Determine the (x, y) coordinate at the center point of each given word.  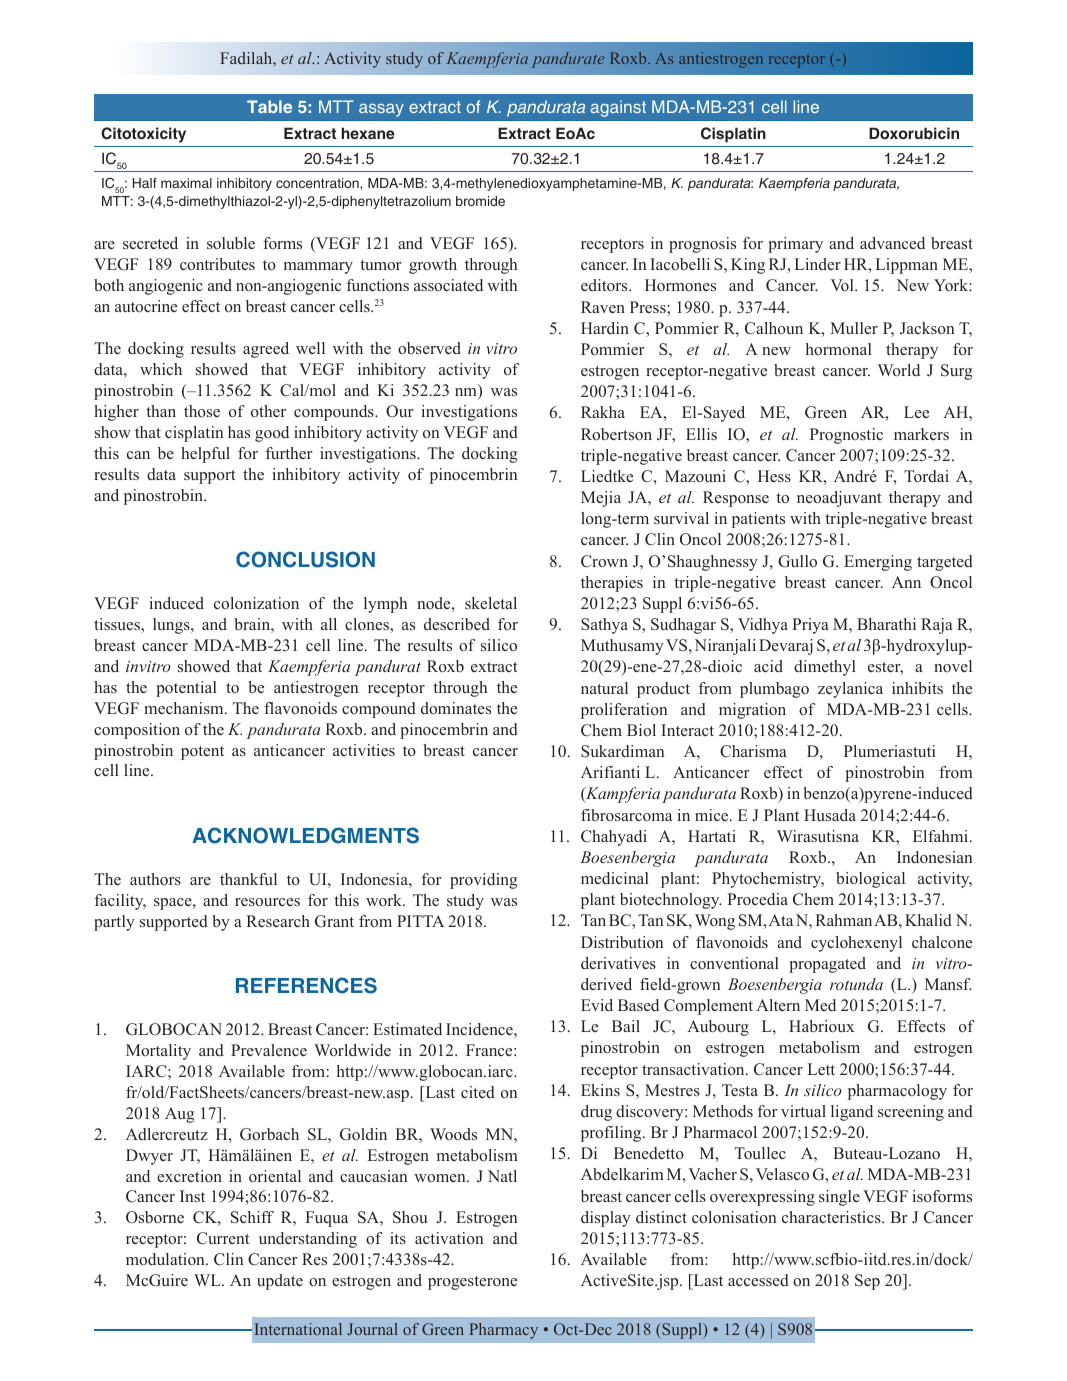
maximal (186, 183)
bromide (480, 201)
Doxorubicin (914, 133)
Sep (867, 1282)
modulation (166, 1259)
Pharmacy (503, 1331)
